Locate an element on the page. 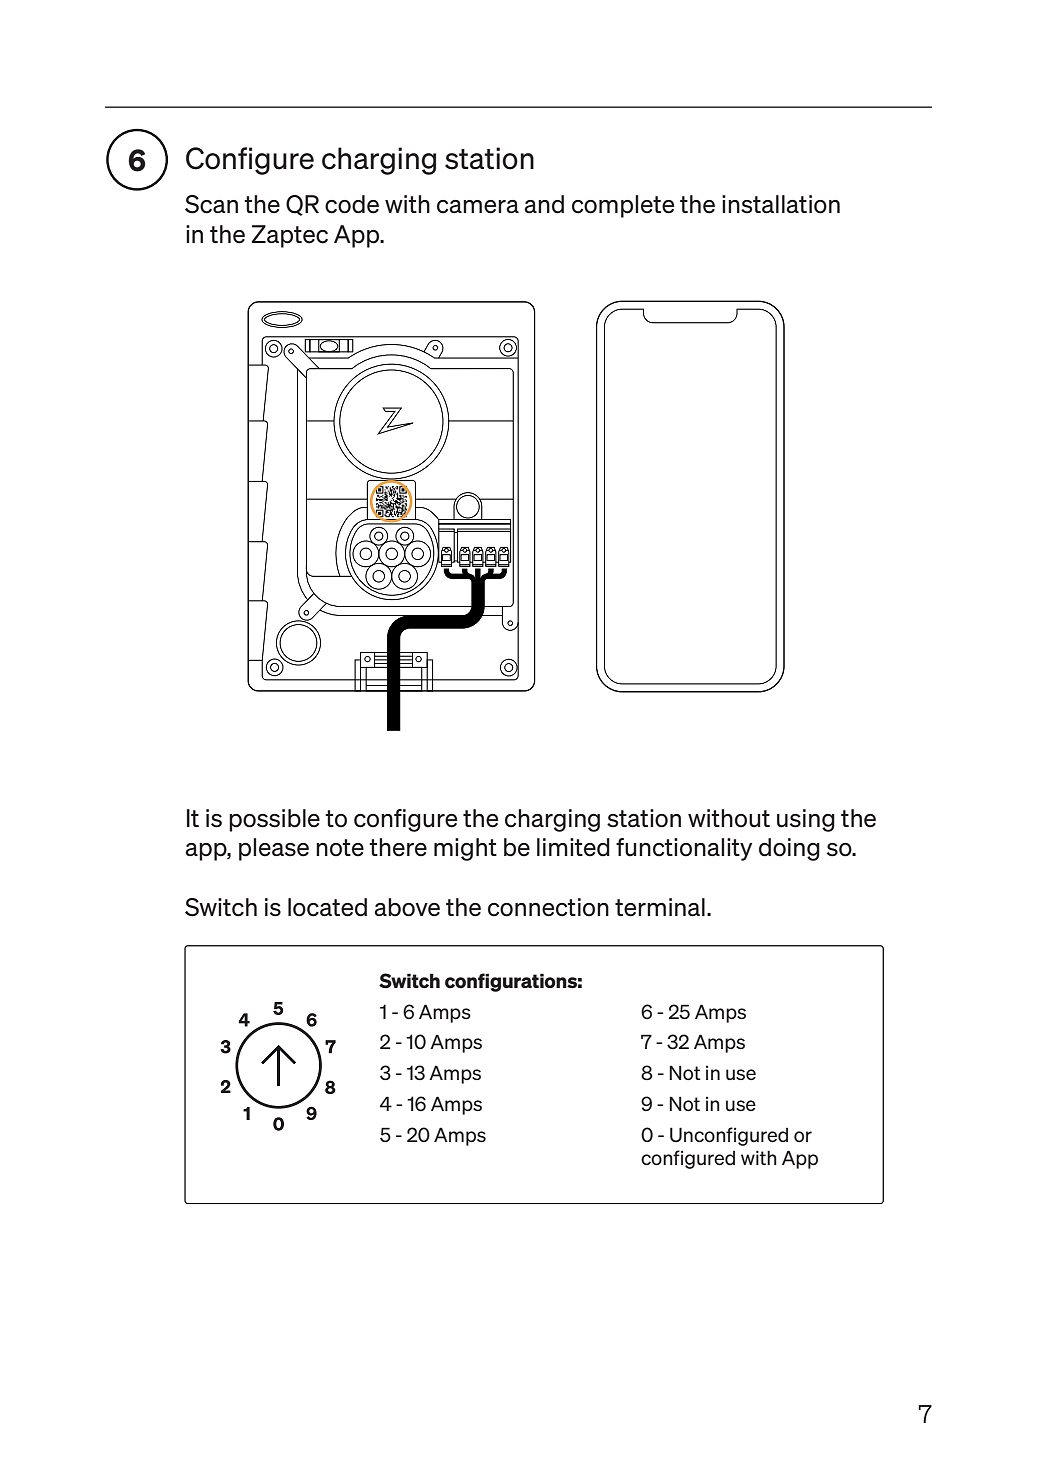 This image has height=1472, width=1037. limited is located at coordinates (573, 847).
